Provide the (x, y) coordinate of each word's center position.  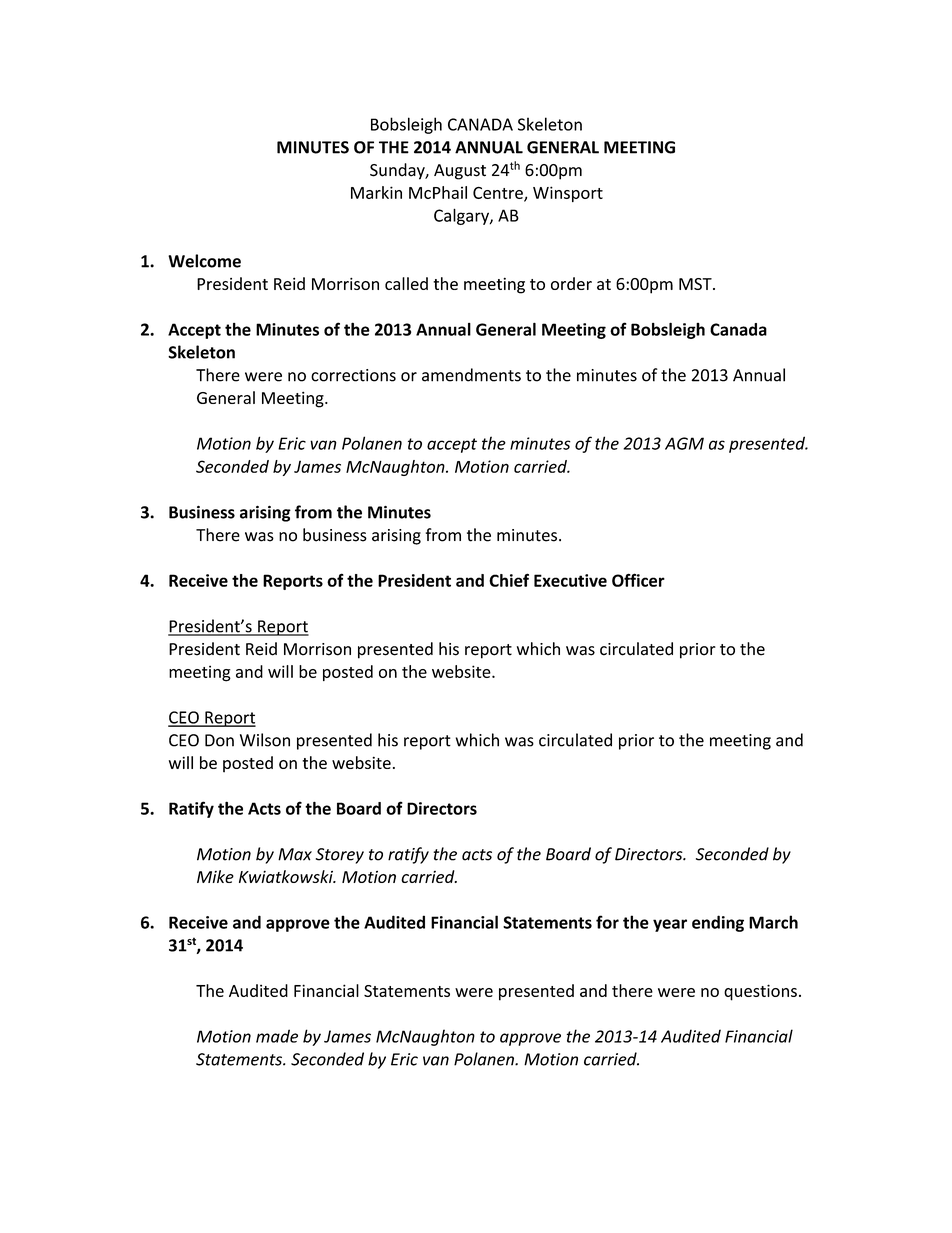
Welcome (204, 261)
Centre (499, 194)
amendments (471, 375)
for (607, 922)
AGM (684, 443)
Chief (509, 580)
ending (718, 923)
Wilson (265, 740)
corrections (353, 375)
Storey (340, 856)
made (277, 1036)
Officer (638, 580)
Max (295, 854)
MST (696, 284)
